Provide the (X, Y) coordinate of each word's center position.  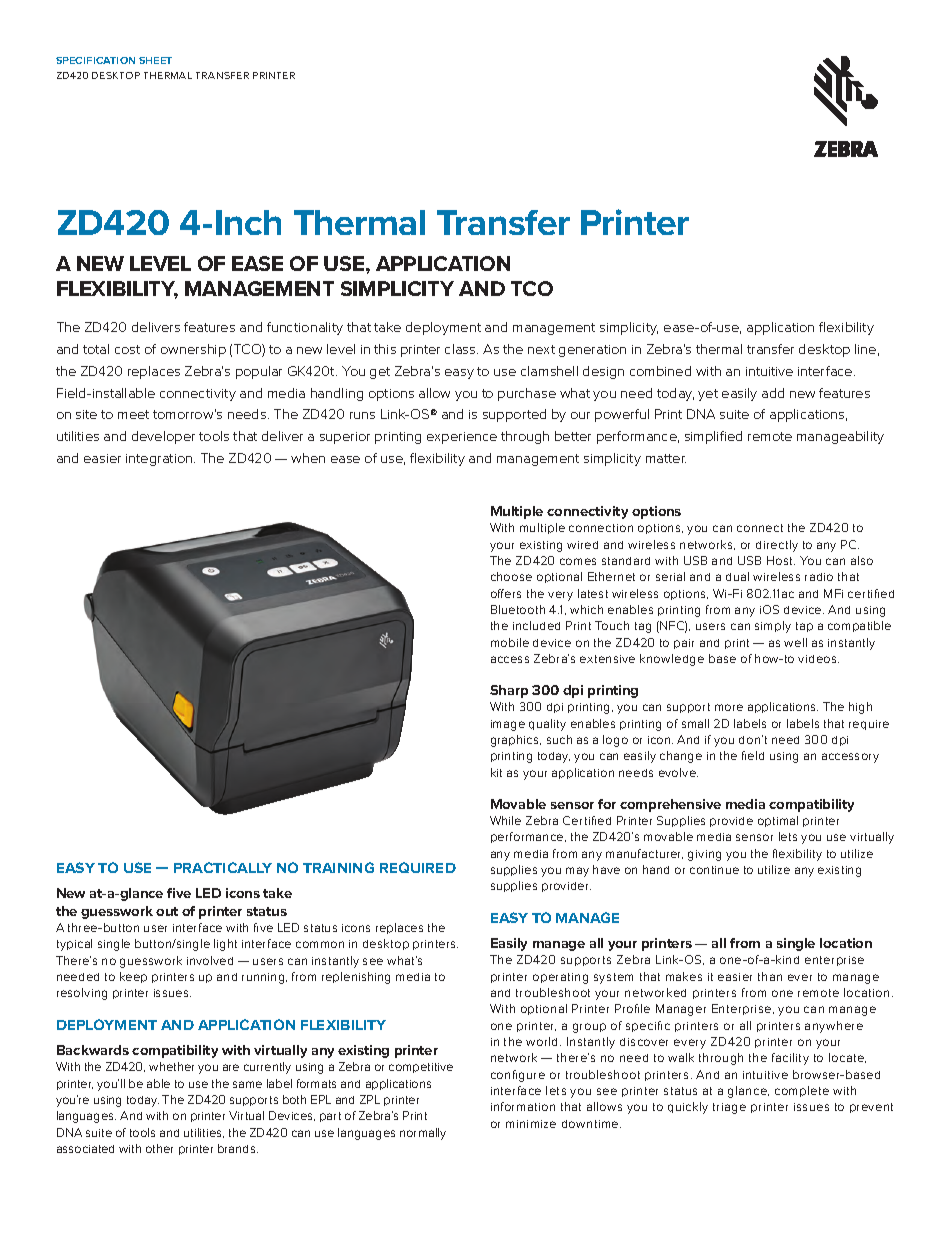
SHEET (155, 60)
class (461, 349)
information (523, 1106)
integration (160, 460)
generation (592, 351)
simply (773, 627)
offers (506, 593)
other (159, 1148)
